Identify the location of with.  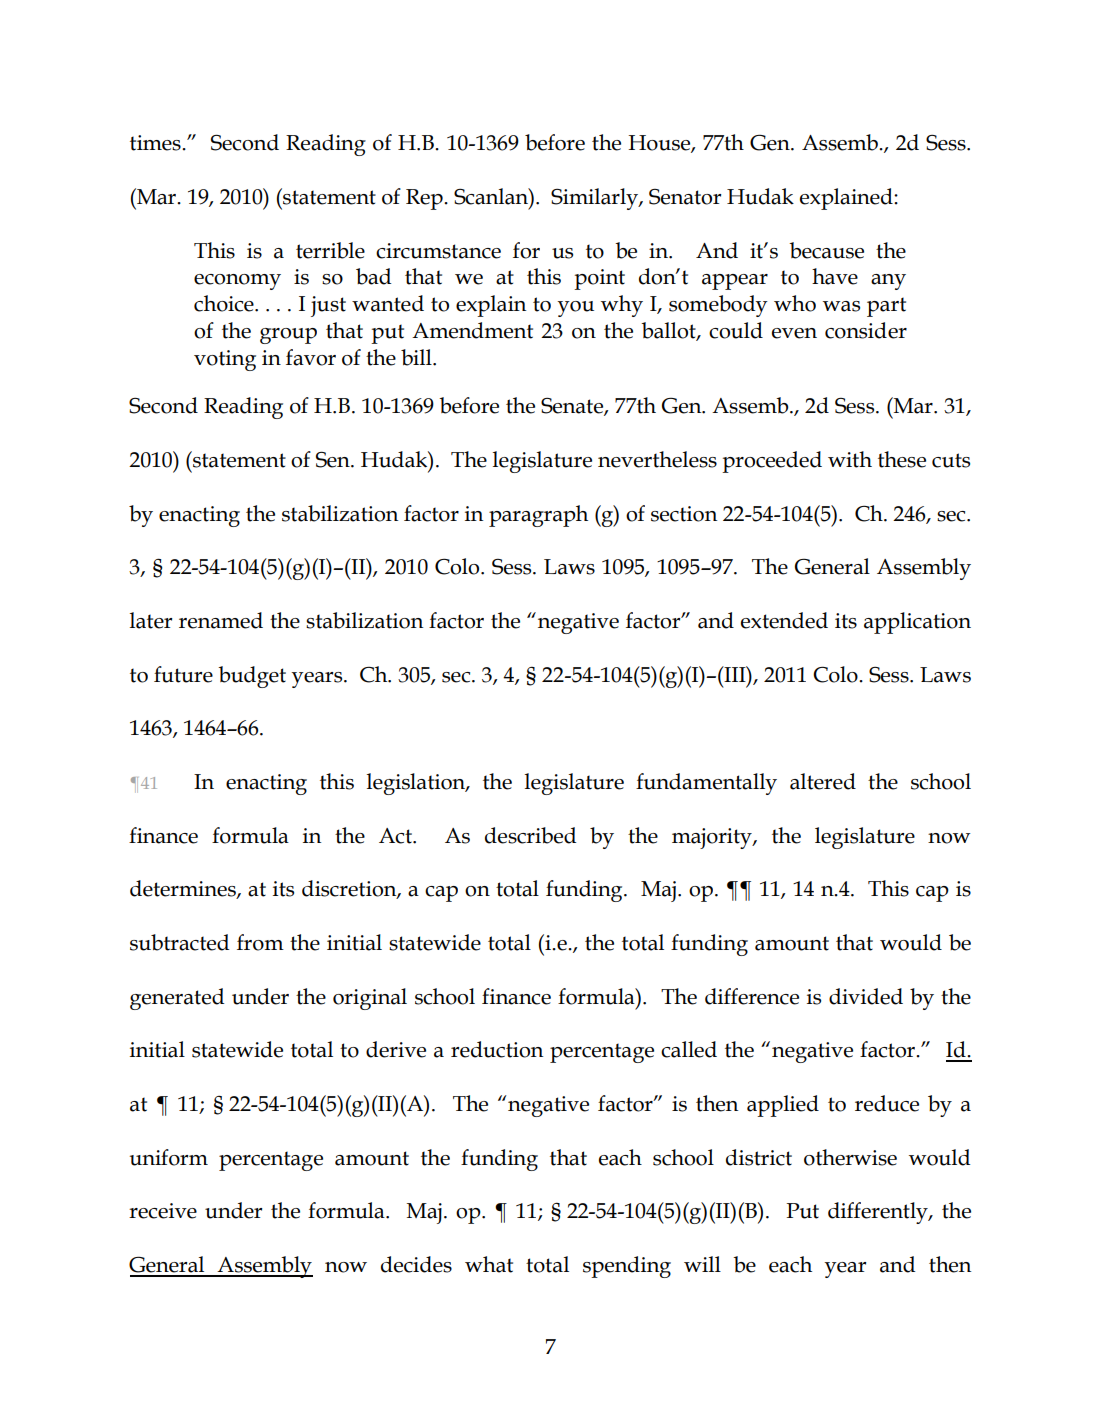
(850, 459).
